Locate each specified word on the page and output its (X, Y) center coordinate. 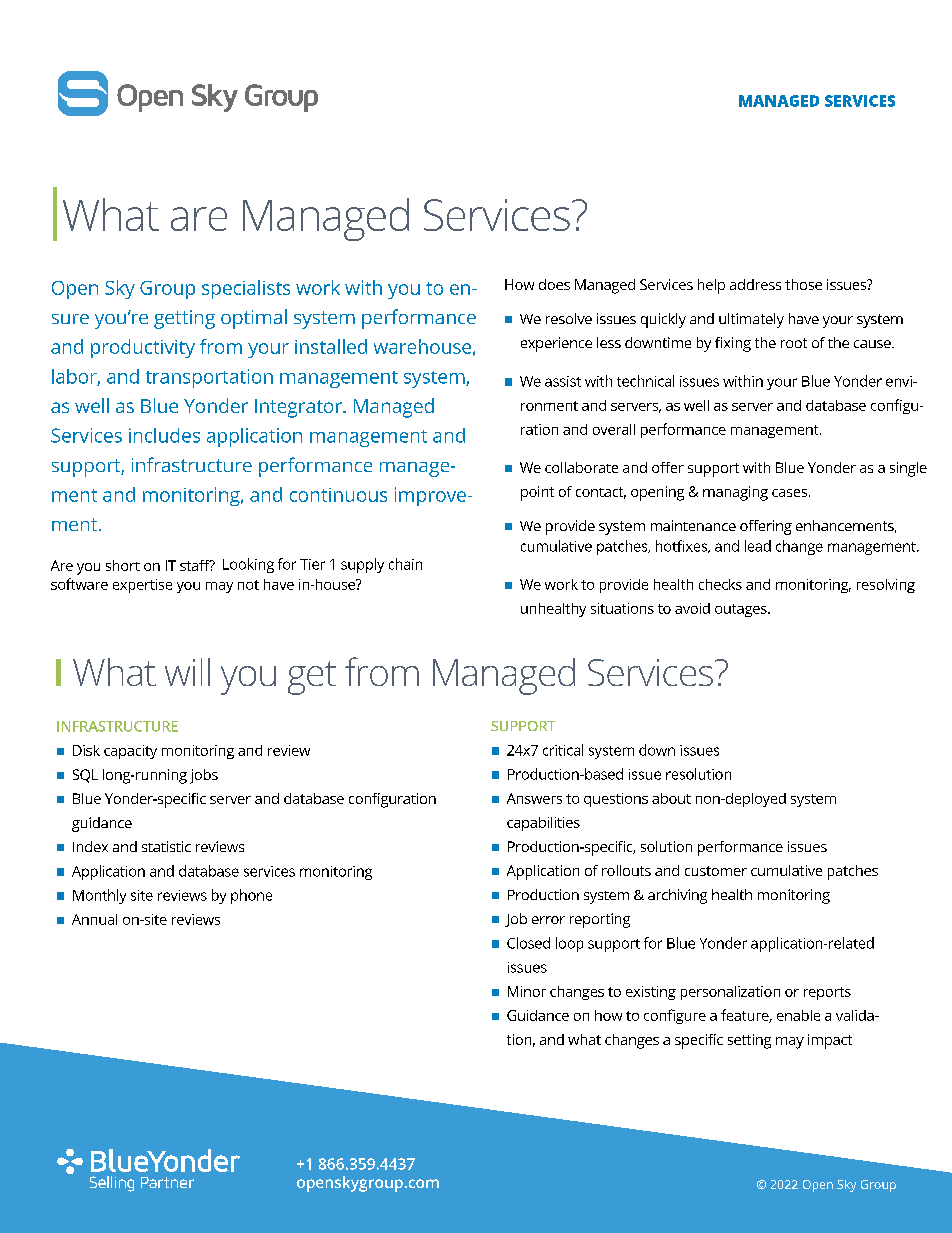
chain (405, 564)
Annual (94, 919)
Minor (527, 991)
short (123, 565)
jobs (204, 776)
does (554, 284)
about (671, 798)
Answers (534, 798)
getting (184, 319)
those (803, 284)
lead (758, 546)
